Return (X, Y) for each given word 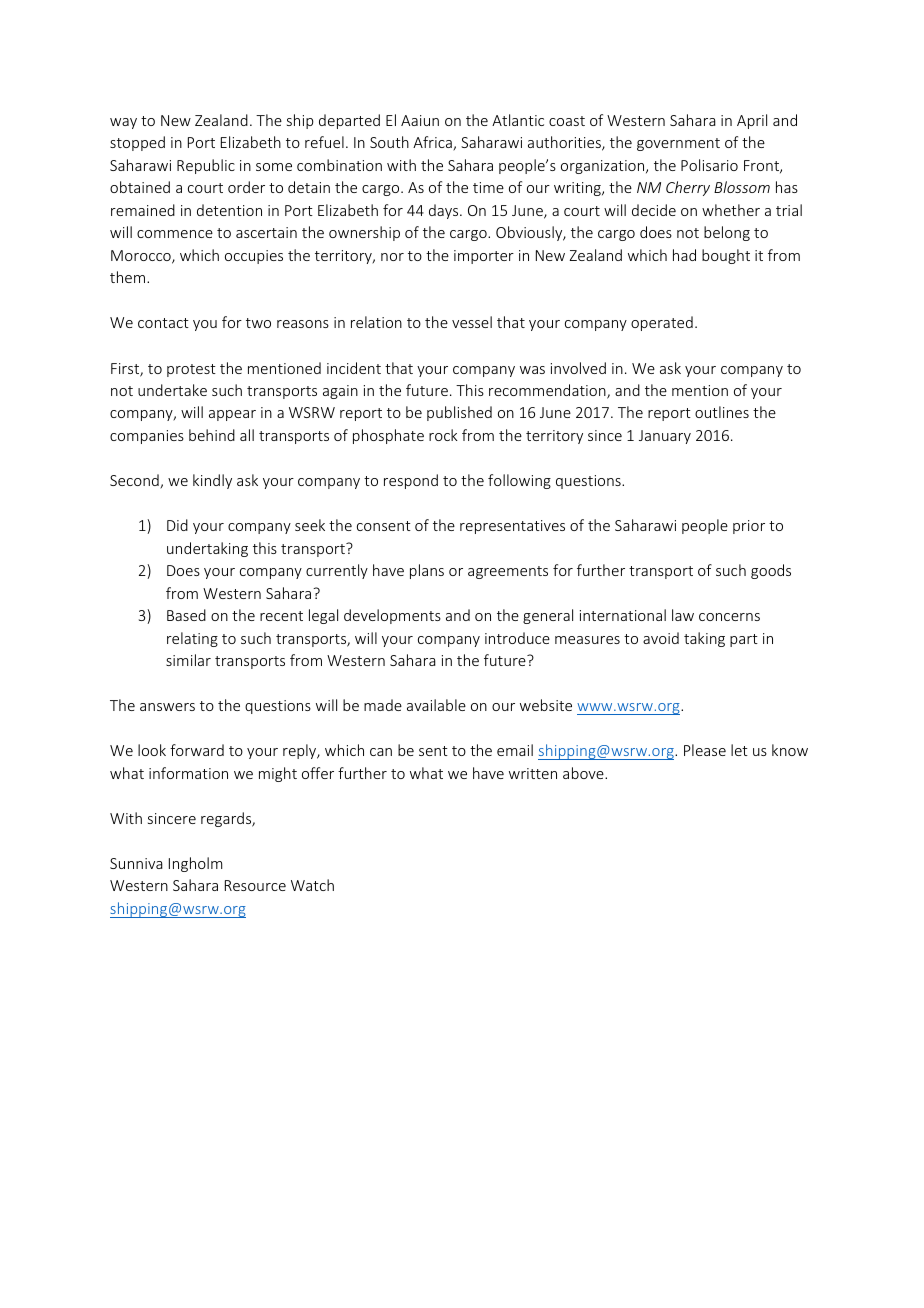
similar (188, 660)
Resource (255, 885)
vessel (472, 322)
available (436, 705)
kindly (212, 481)
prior (749, 527)
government (678, 144)
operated (662, 323)
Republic (206, 166)
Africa (433, 143)
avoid (661, 638)
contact (163, 323)
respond (411, 481)
